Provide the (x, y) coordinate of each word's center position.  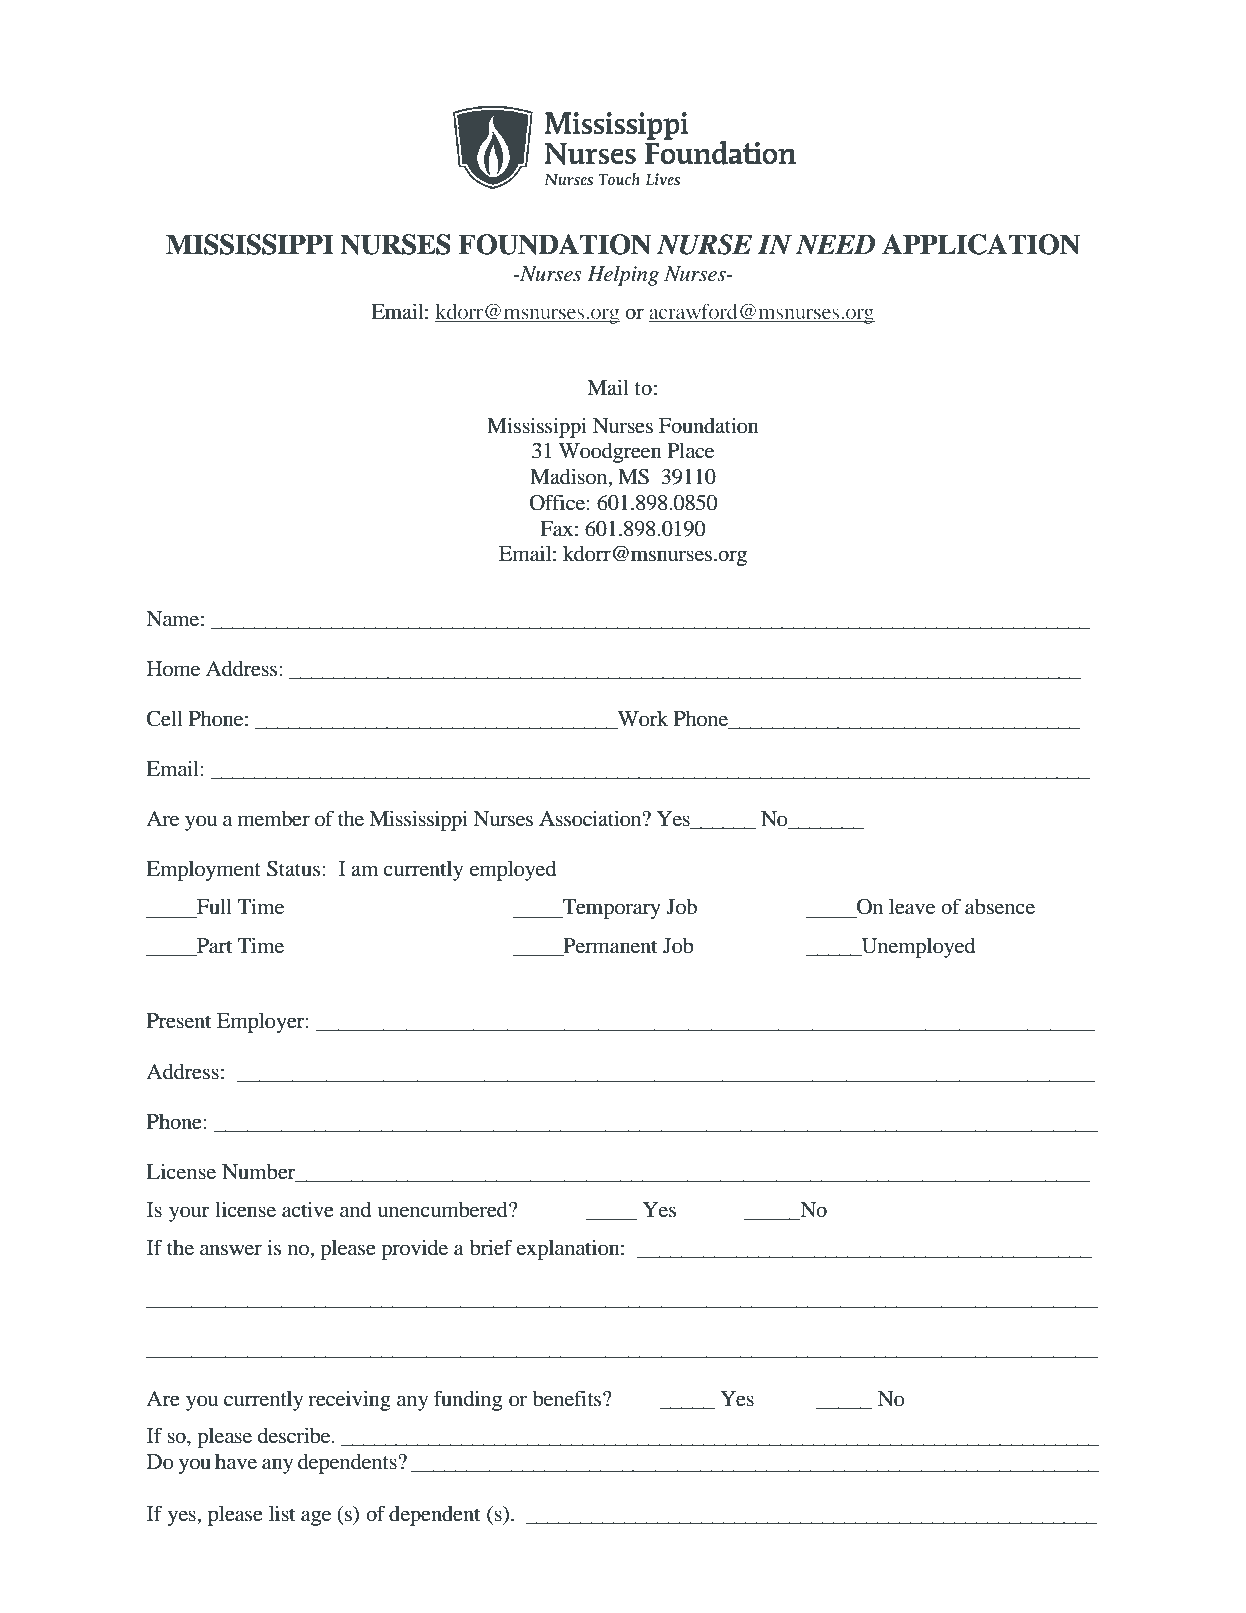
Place (690, 450)
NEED (835, 245)
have (236, 1461)
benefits (568, 1398)
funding (468, 1400)
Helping (623, 276)
